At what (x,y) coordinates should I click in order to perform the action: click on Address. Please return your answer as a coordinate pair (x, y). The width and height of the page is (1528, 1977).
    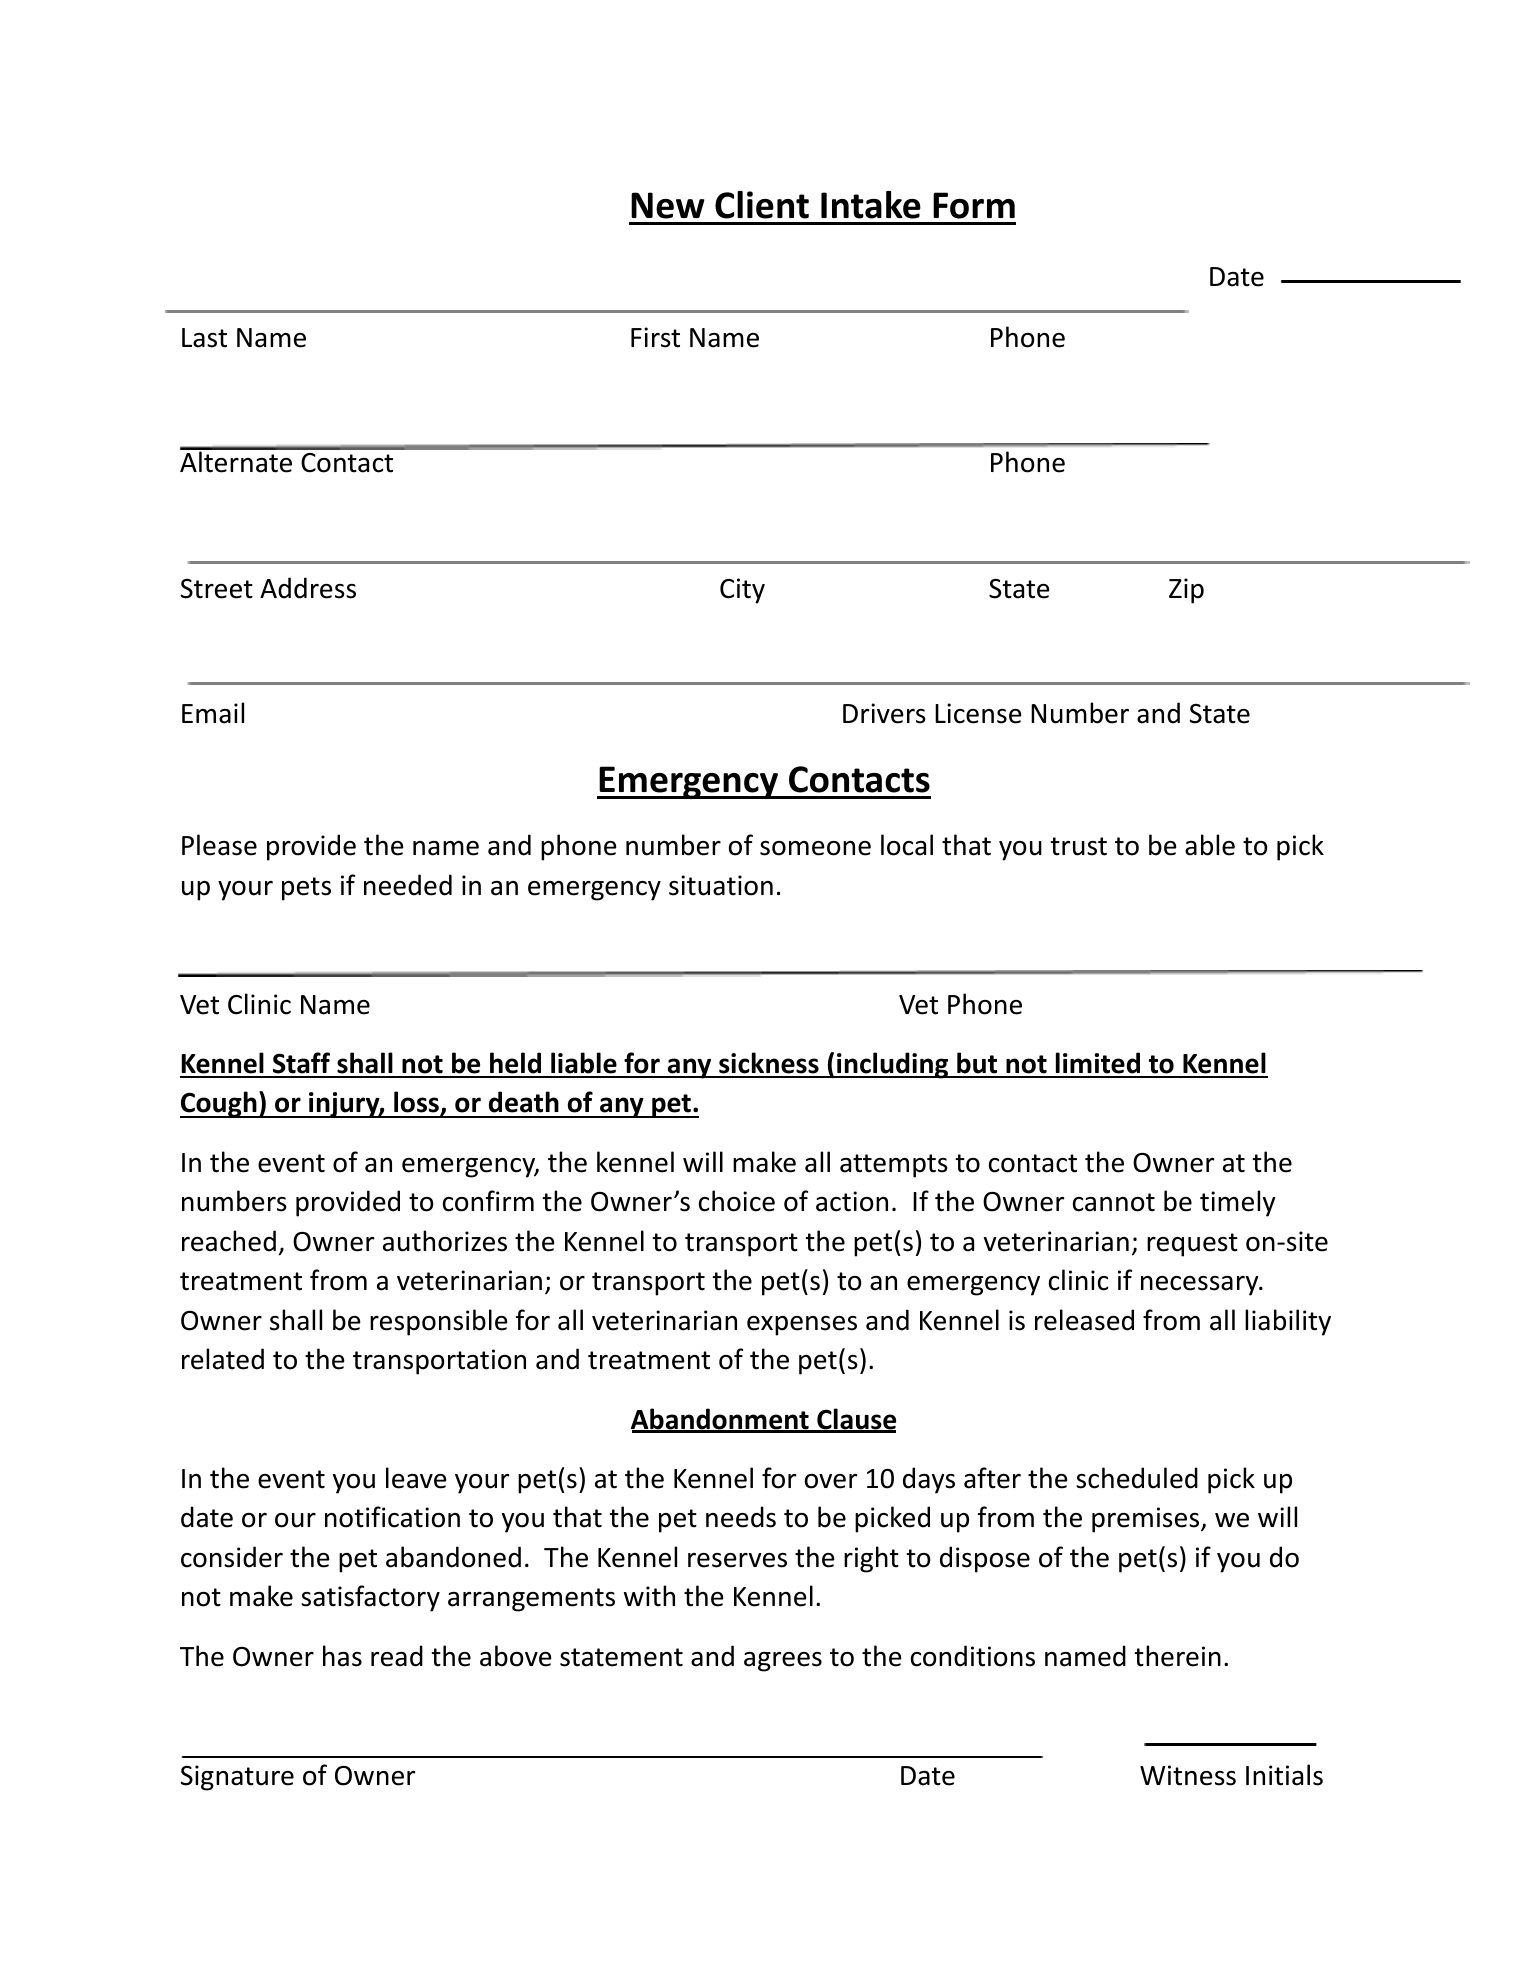
    Looking at the image, I should click on (308, 588).
